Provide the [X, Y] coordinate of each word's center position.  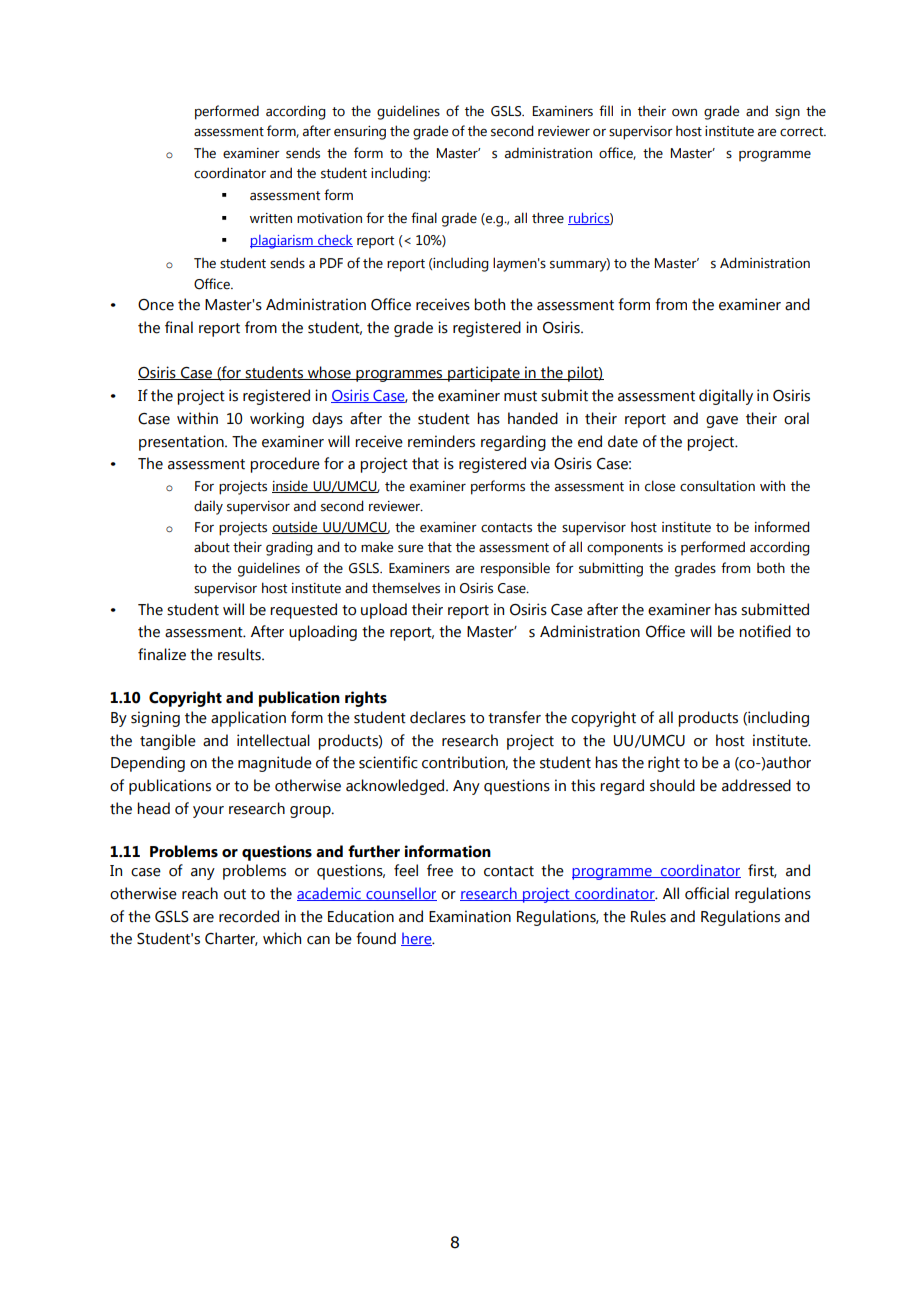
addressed [756, 785]
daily [208, 507]
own [684, 113]
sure [410, 549]
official [707, 893]
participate [484, 374]
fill [606, 110]
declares [438, 717]
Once [156, 305]
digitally [726, 397]
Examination [470, 916]
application [248, 719]
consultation [717, 486]
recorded [249, 916]
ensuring [360, 133]
